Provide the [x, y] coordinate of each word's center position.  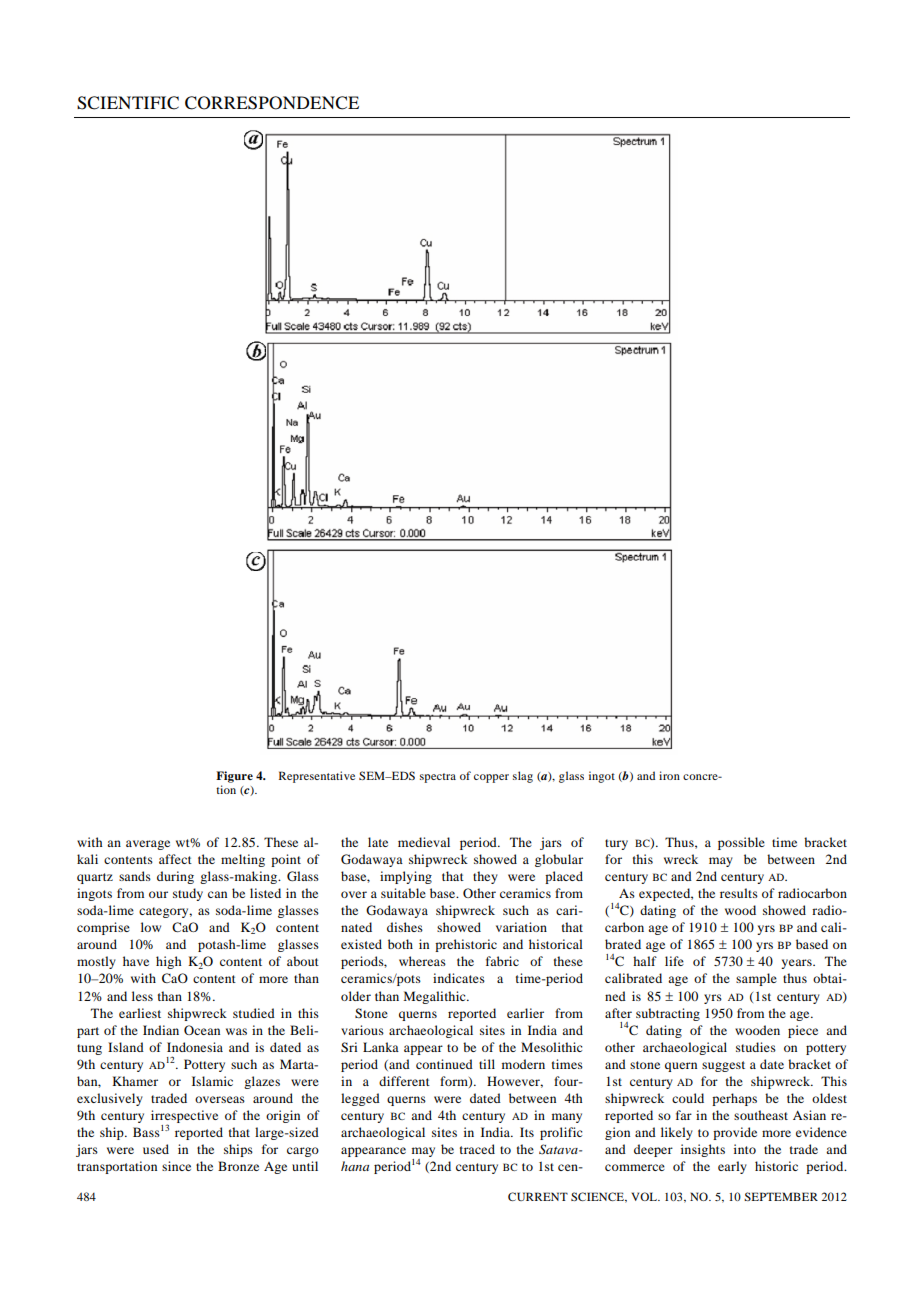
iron [669, 775]
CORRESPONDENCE [272, 103]
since [176, 1166]
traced [477, 1149]
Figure [234, 777]
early [732, 1167]
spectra [438, 778]
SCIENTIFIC [128, 103]
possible [741, 843]
